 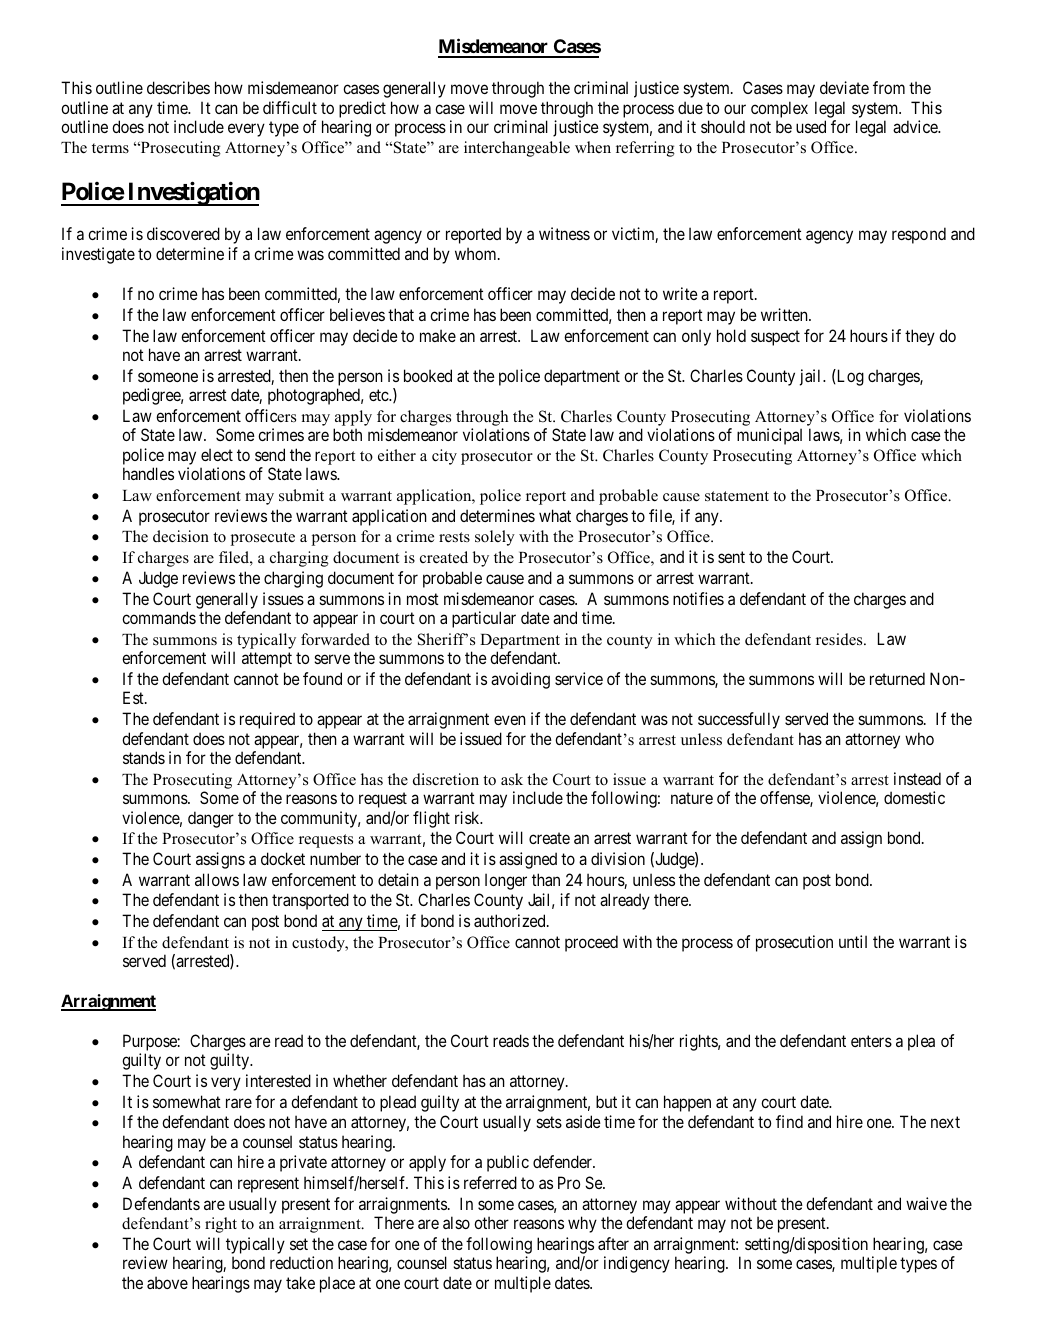 What do you see at coordinates (897, 678) in the page?
I see `returned` at bounding box center [897, 678].
